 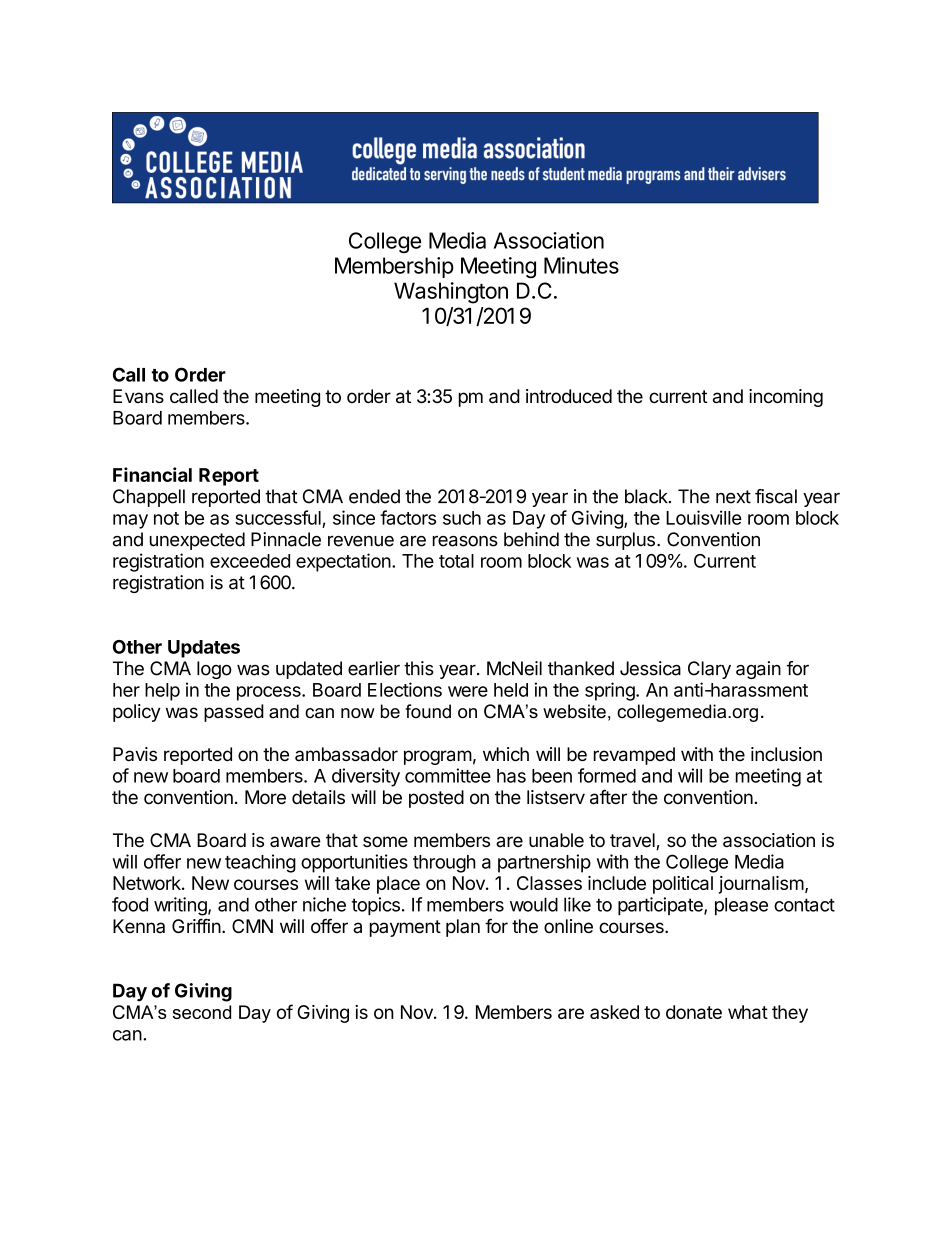 What do you see at coordinates (786, 754) in the screenshot?
I see `inclusion` at bounding box center [786, 754].
